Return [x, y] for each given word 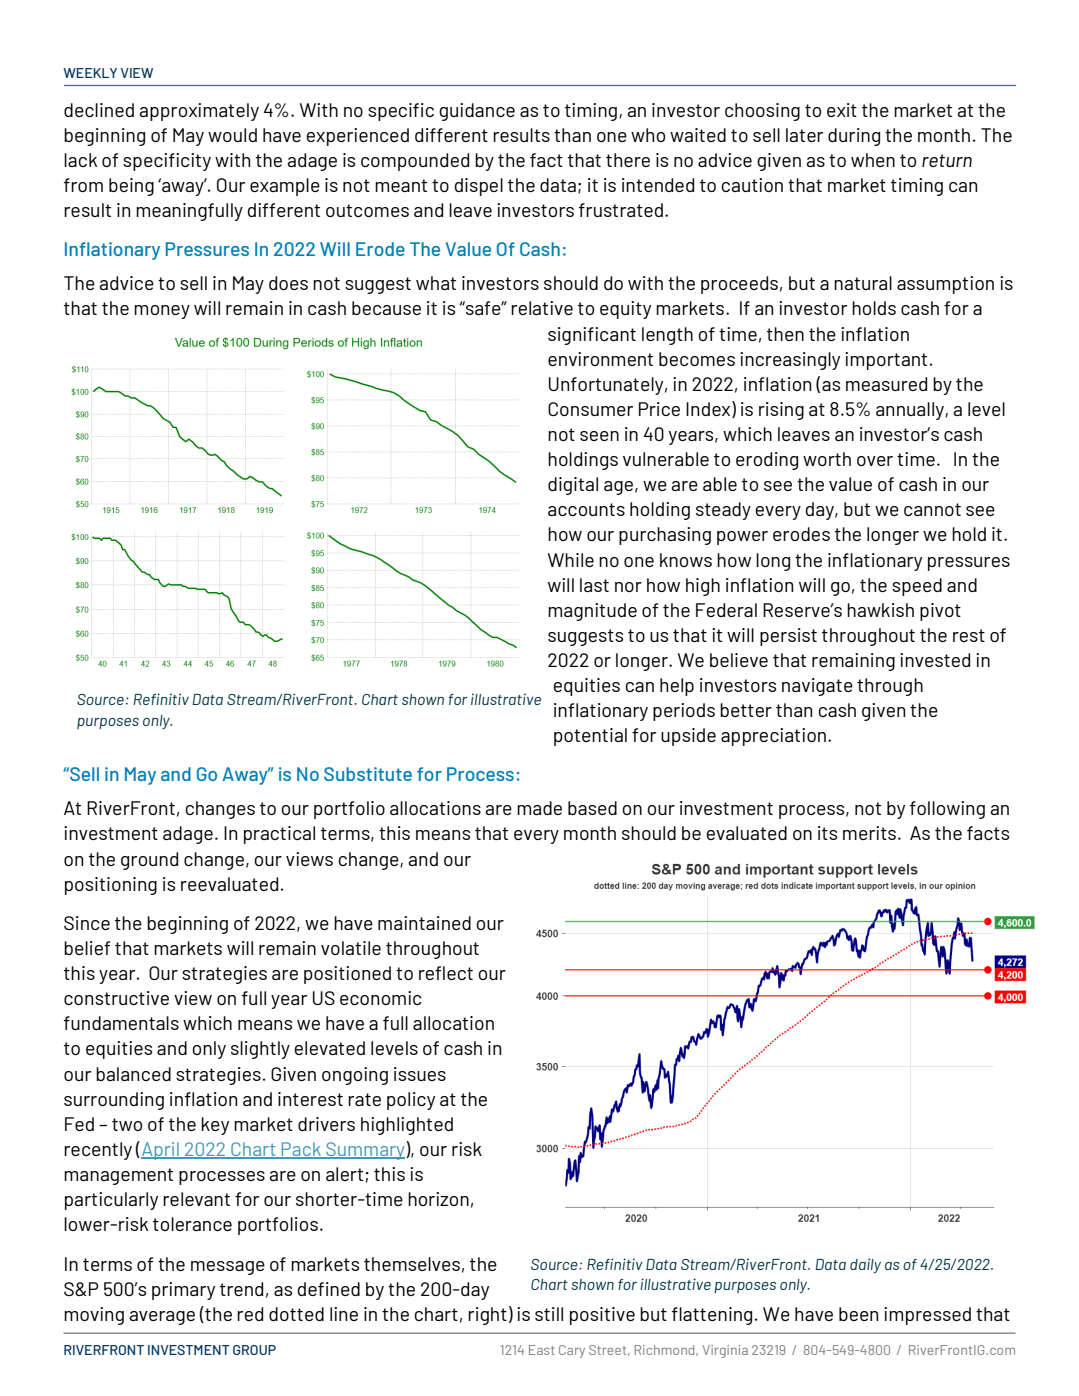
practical [279, 835]
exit [842, 110]
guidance [477, 112]
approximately [199, 112]
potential [590, 737]
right [487, 1316]
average [162, 1318]
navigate [817, 687]
